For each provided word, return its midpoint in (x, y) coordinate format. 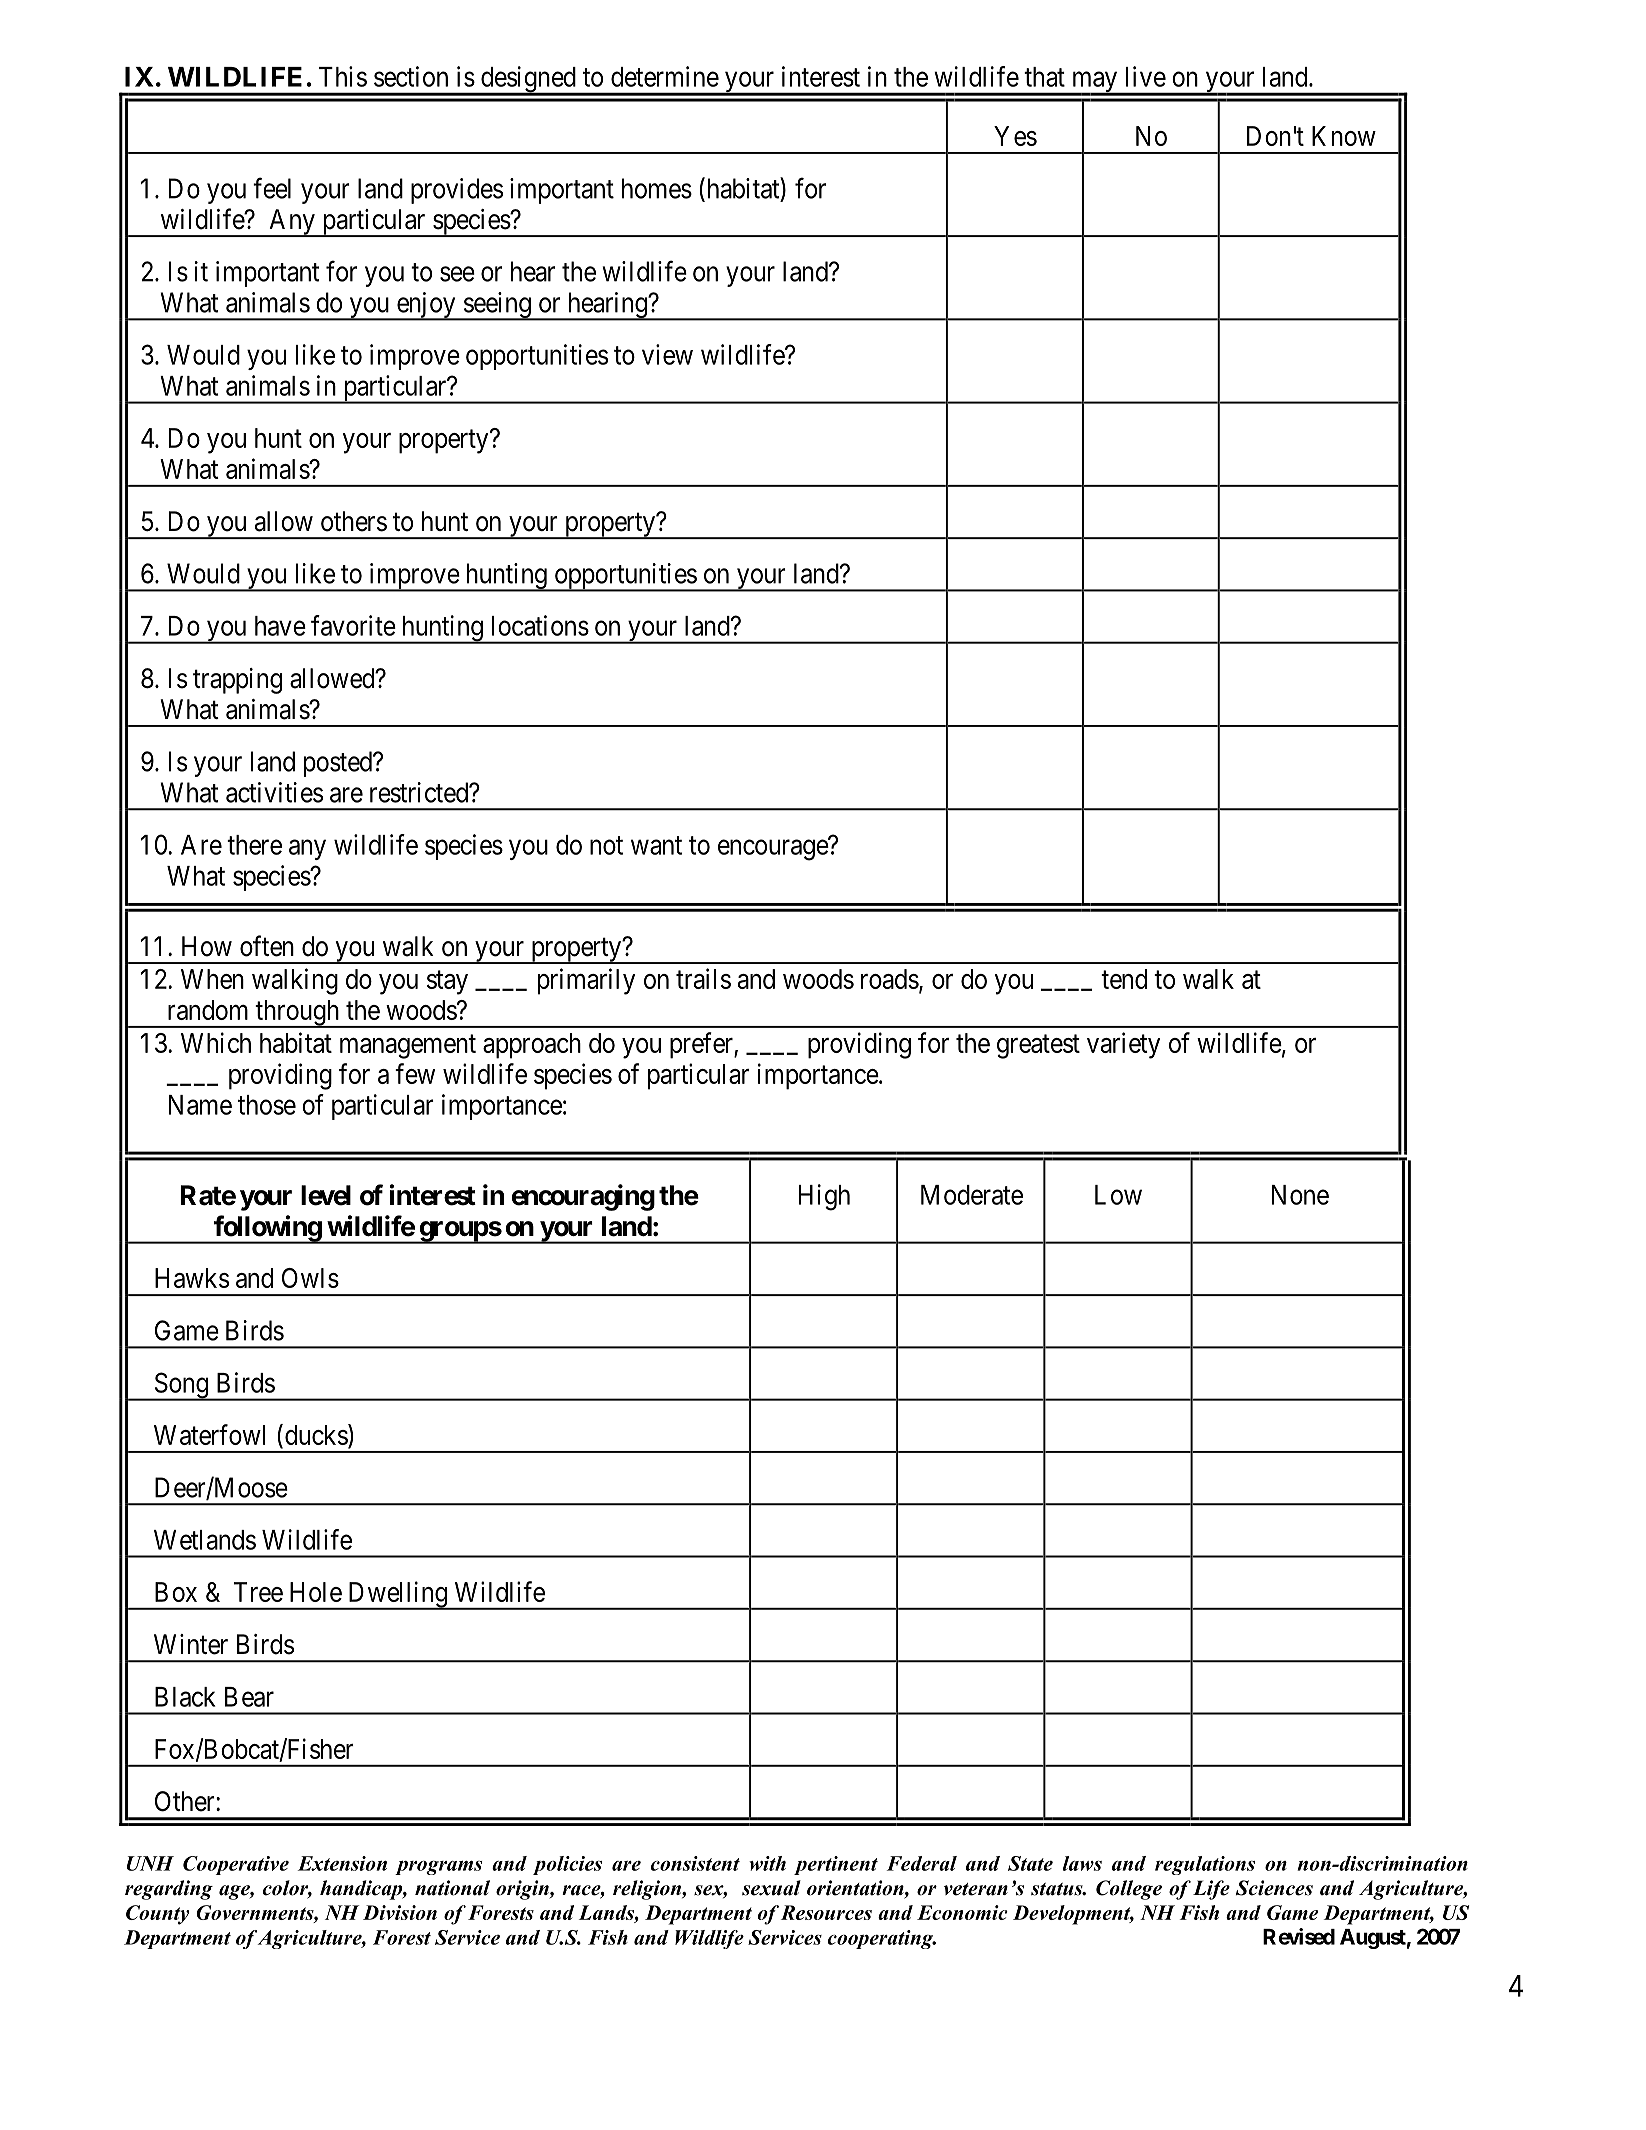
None (1300, 1195)
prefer (702, 1045)
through (297, 1014)
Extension (342, 1863)
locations (540, 625)
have (280, 626)
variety (1123, 1045)
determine (665, 76)
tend (1124, 979)
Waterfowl (210, 1434)
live (1146, 76)
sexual (771, 1888)
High (824, 1197)
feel (272, 188)
